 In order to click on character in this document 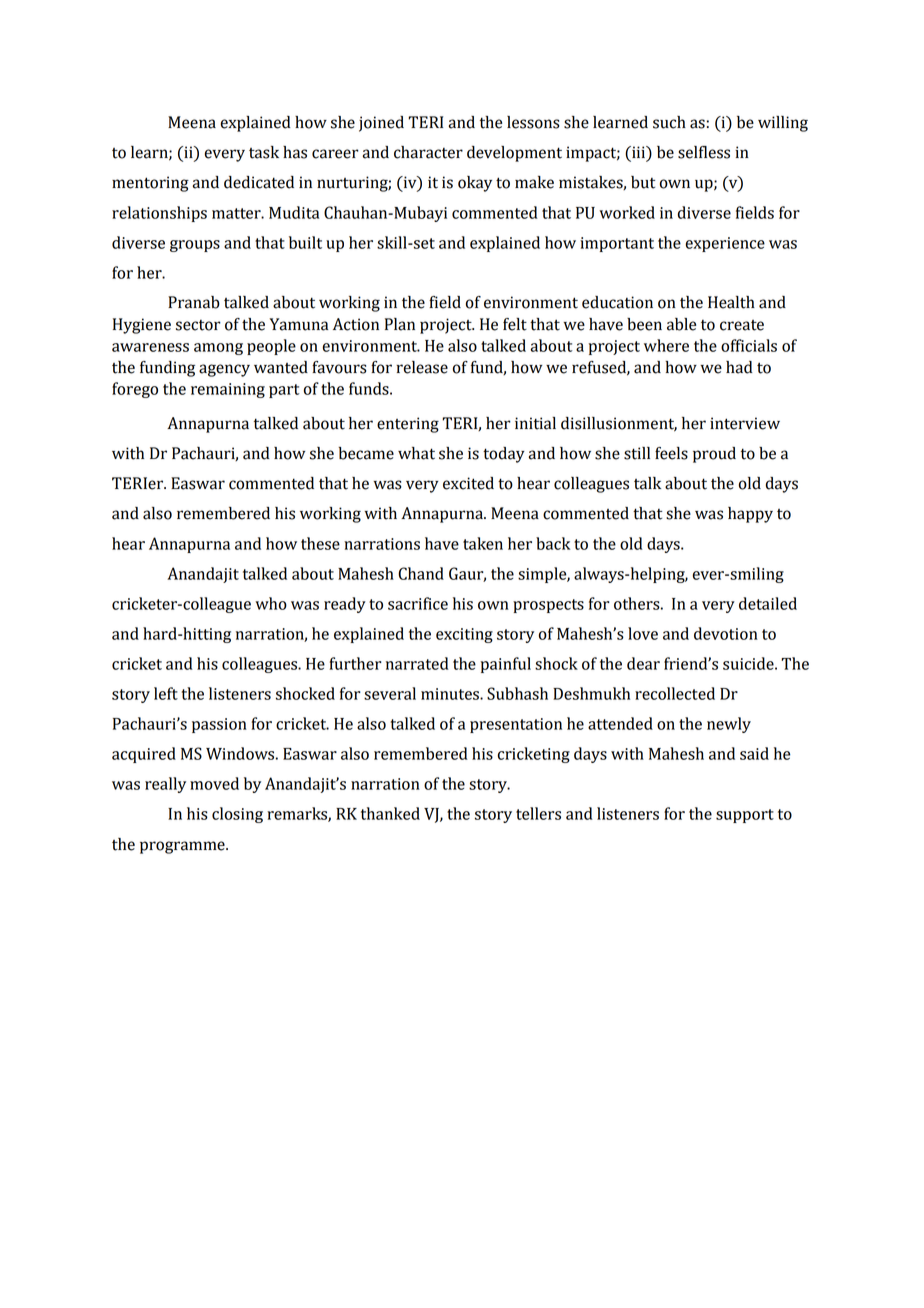, I will do `click(428, 152)`.
